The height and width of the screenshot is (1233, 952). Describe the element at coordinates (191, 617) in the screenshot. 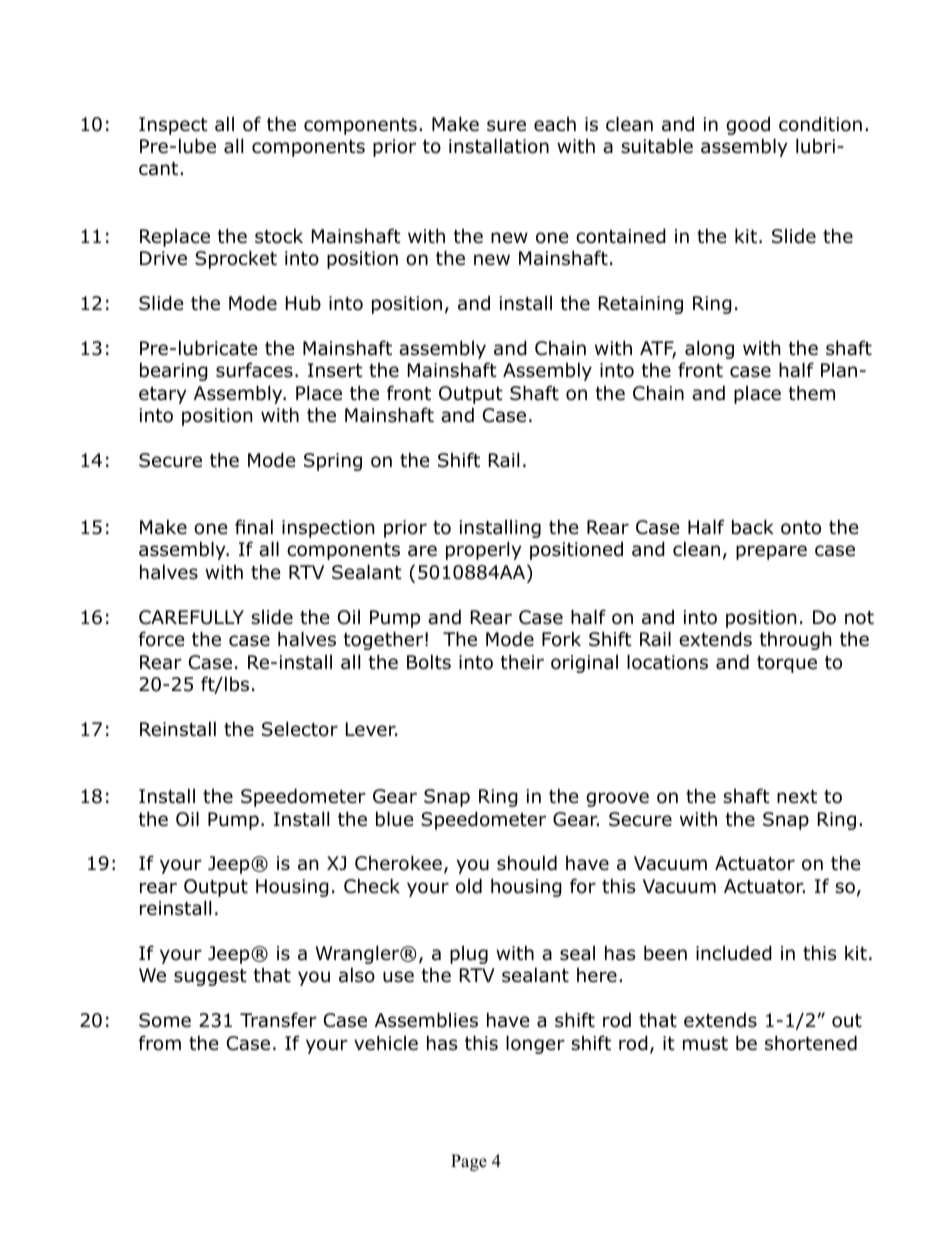

I see `CAREFULLY` at that location.
